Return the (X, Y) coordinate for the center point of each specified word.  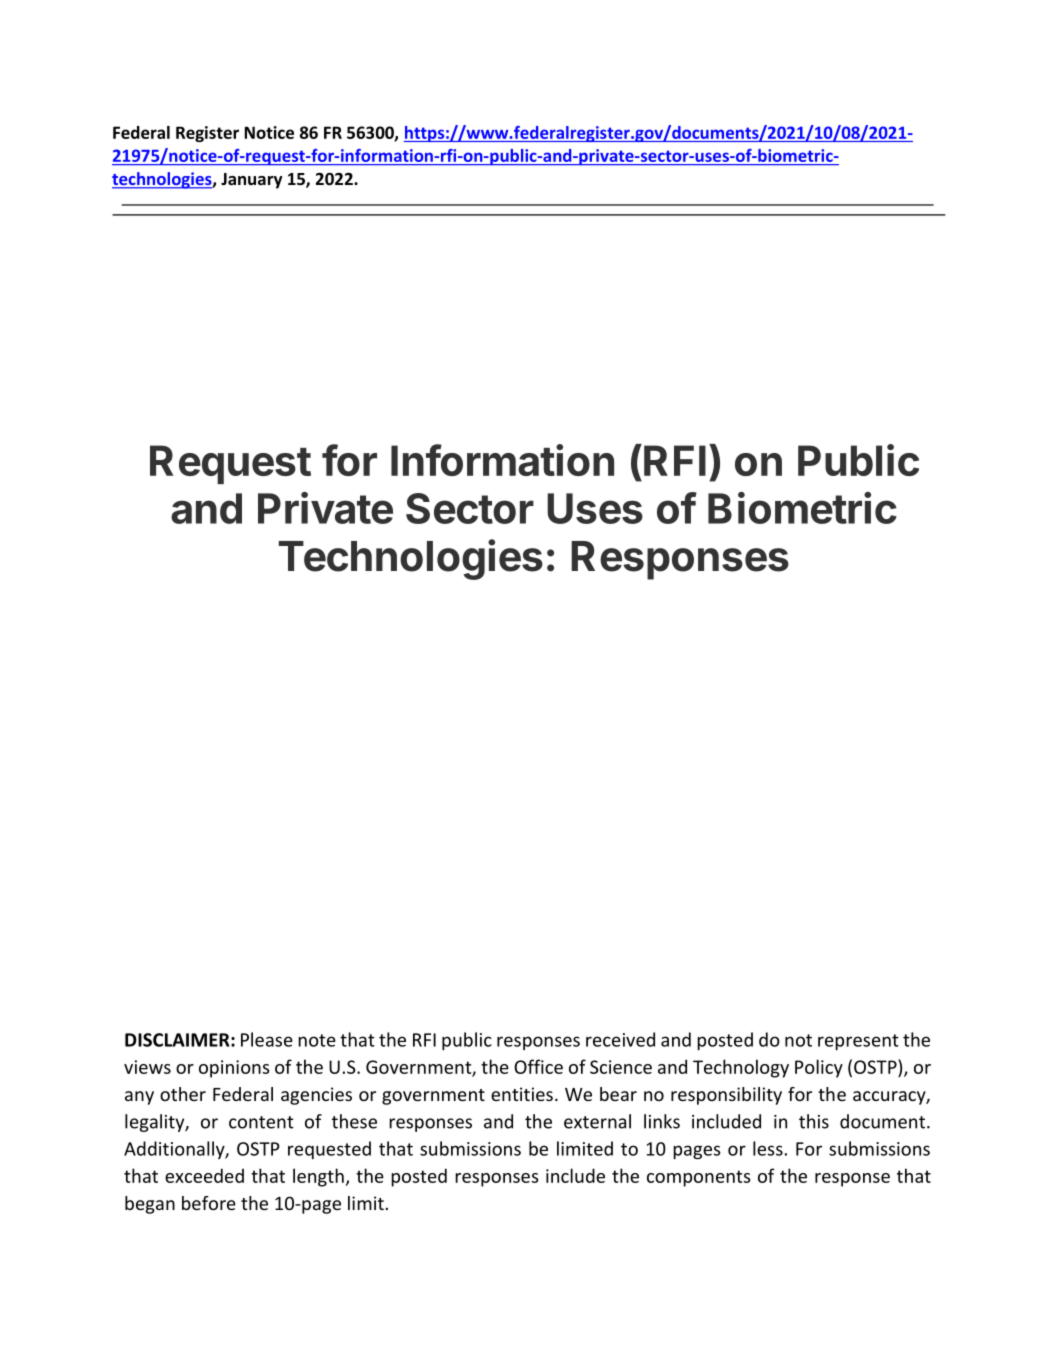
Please (267, 1039)
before (209, 1203)
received (620, 1039)
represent (858, 1042)
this (814, 1121)
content (261, 1122)
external (597, 1121)
